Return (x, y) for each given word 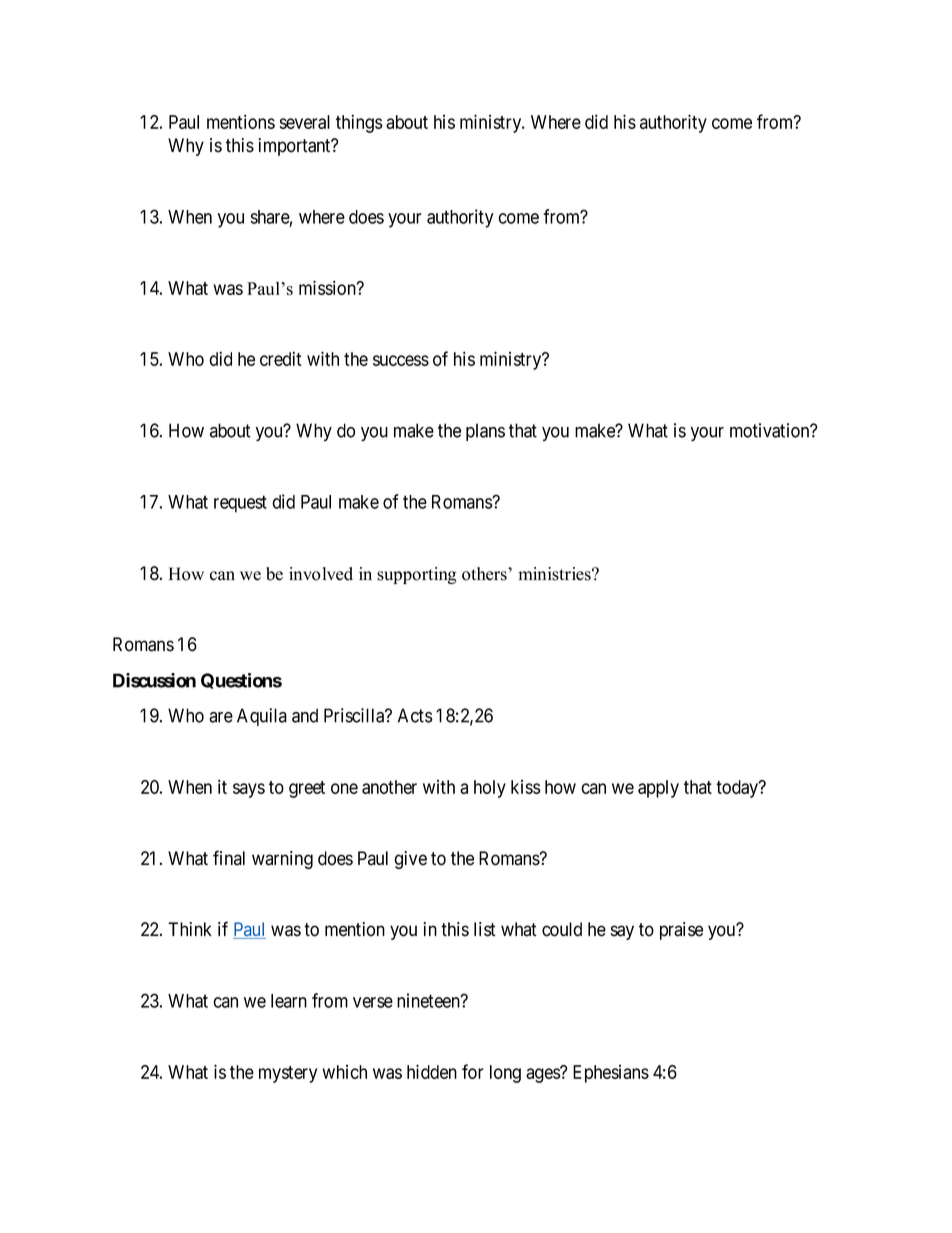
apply (658, 789)
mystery (288, 1074)
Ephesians (611, 1074)
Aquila (262, 717)
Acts (415, 715)
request (240, 504)
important (296, 147)
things (359, 123)
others (485, 574)
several (305, 122)
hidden (432, 1071)
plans (485, 432)
